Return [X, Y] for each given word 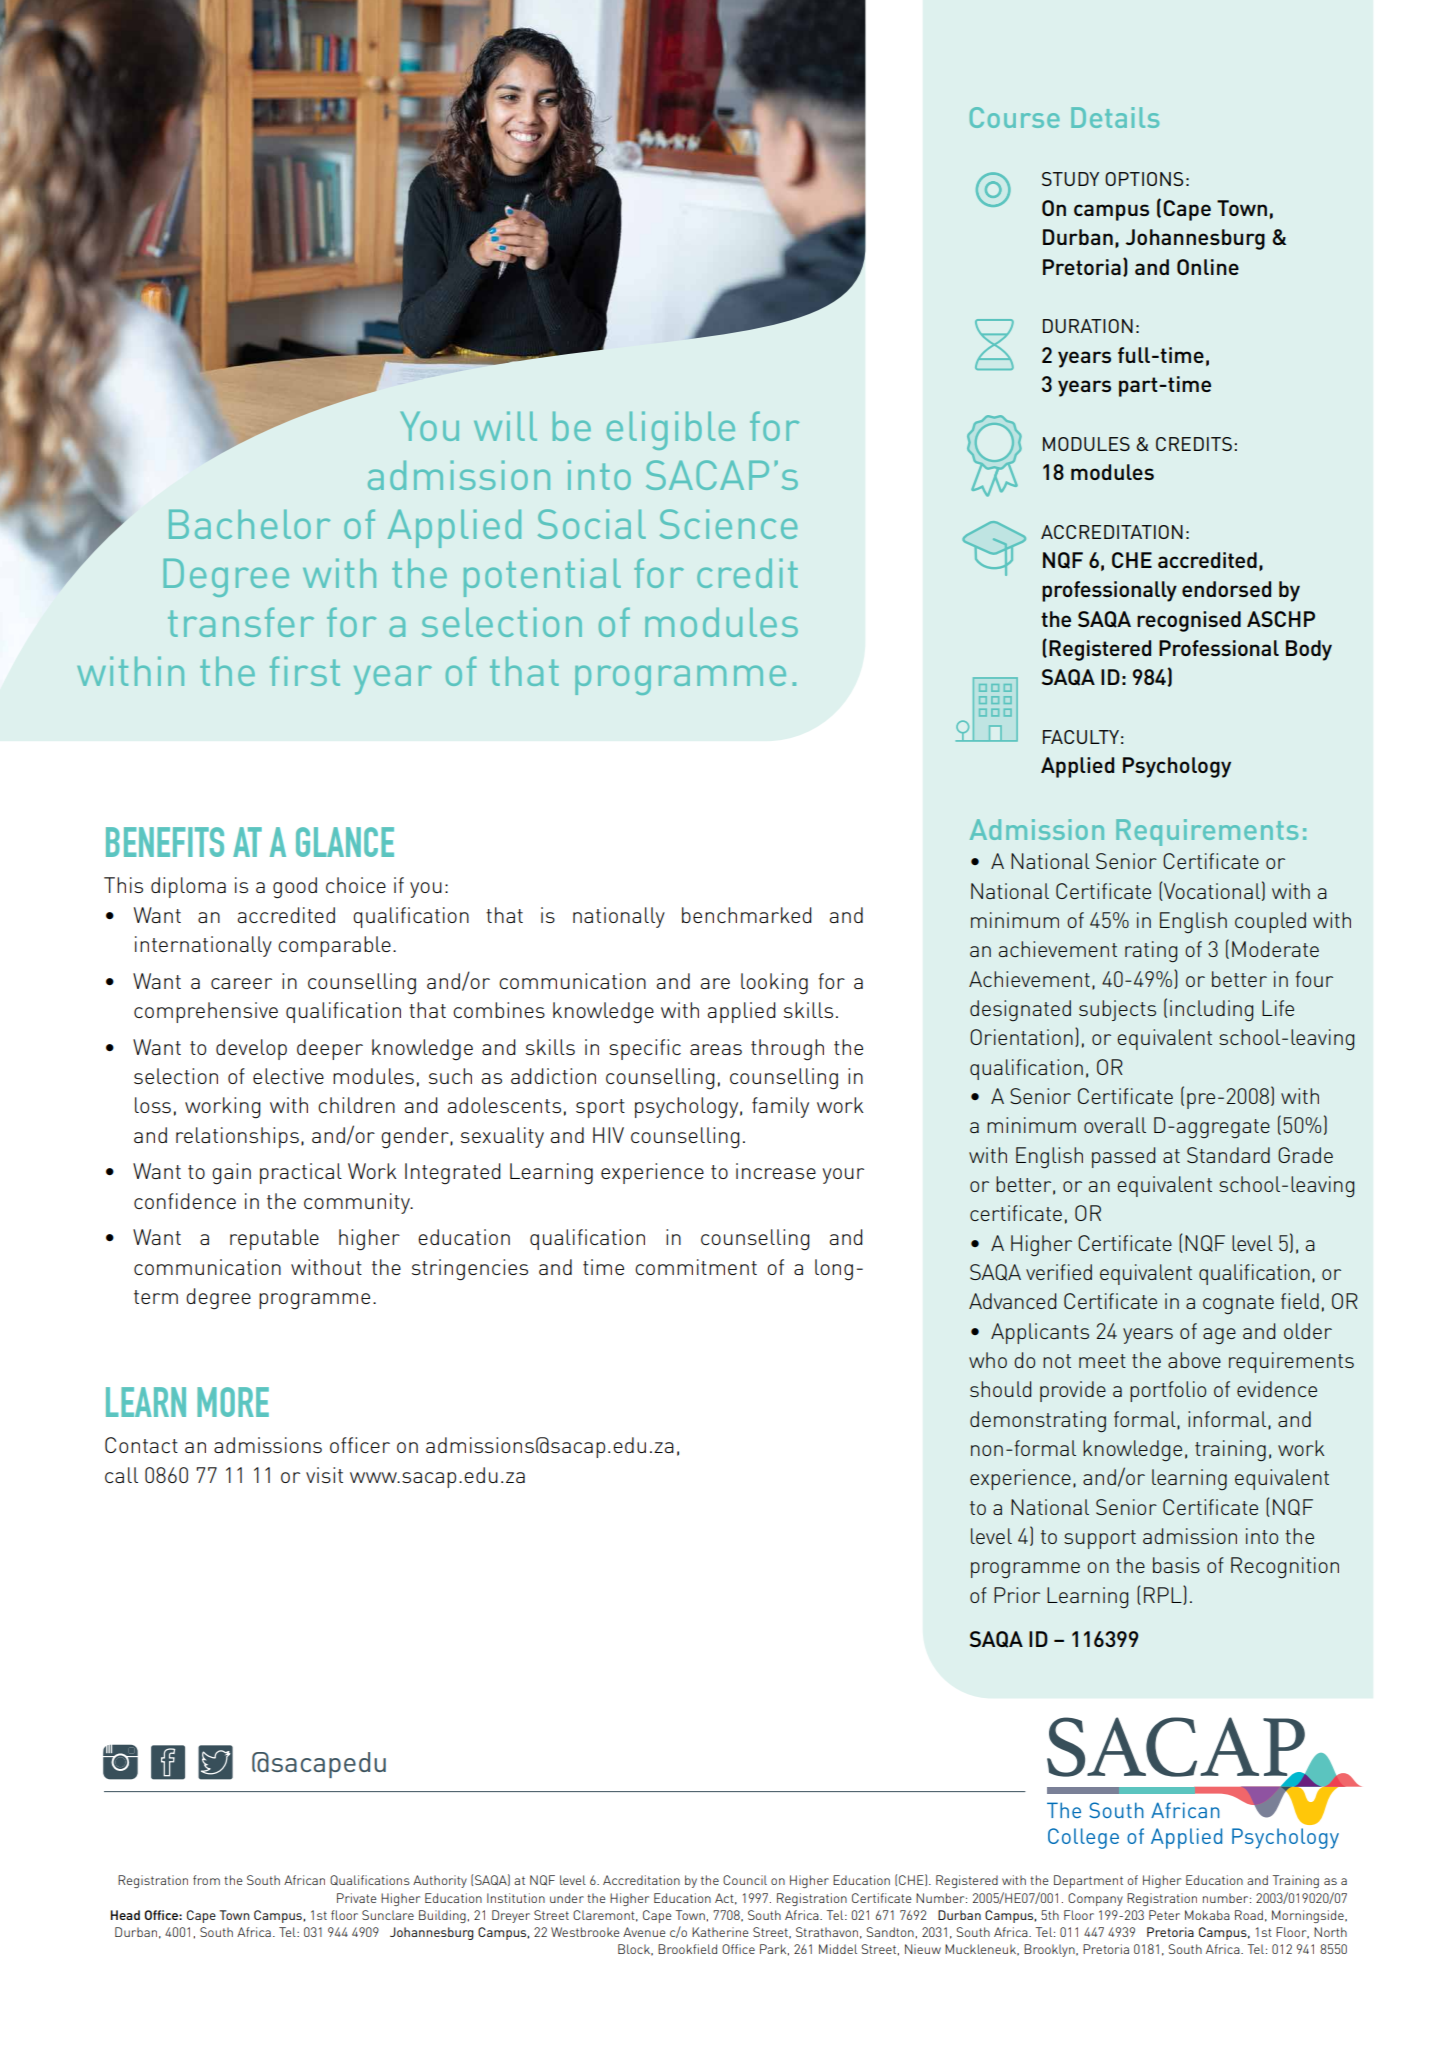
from [206, 1880]
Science [728, 524]
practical [301, 1173]
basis [1176, 1565]
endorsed [1226, 589]
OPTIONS [1144, 179]
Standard [1228, 1155]
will [505, 426]
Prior [1017, 1595]
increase [776, 1171]
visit [324, 1475]
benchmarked [747, 915]
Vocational [1211, 892]
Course [1015, 117]
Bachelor [249, 524]
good [295, 888]
